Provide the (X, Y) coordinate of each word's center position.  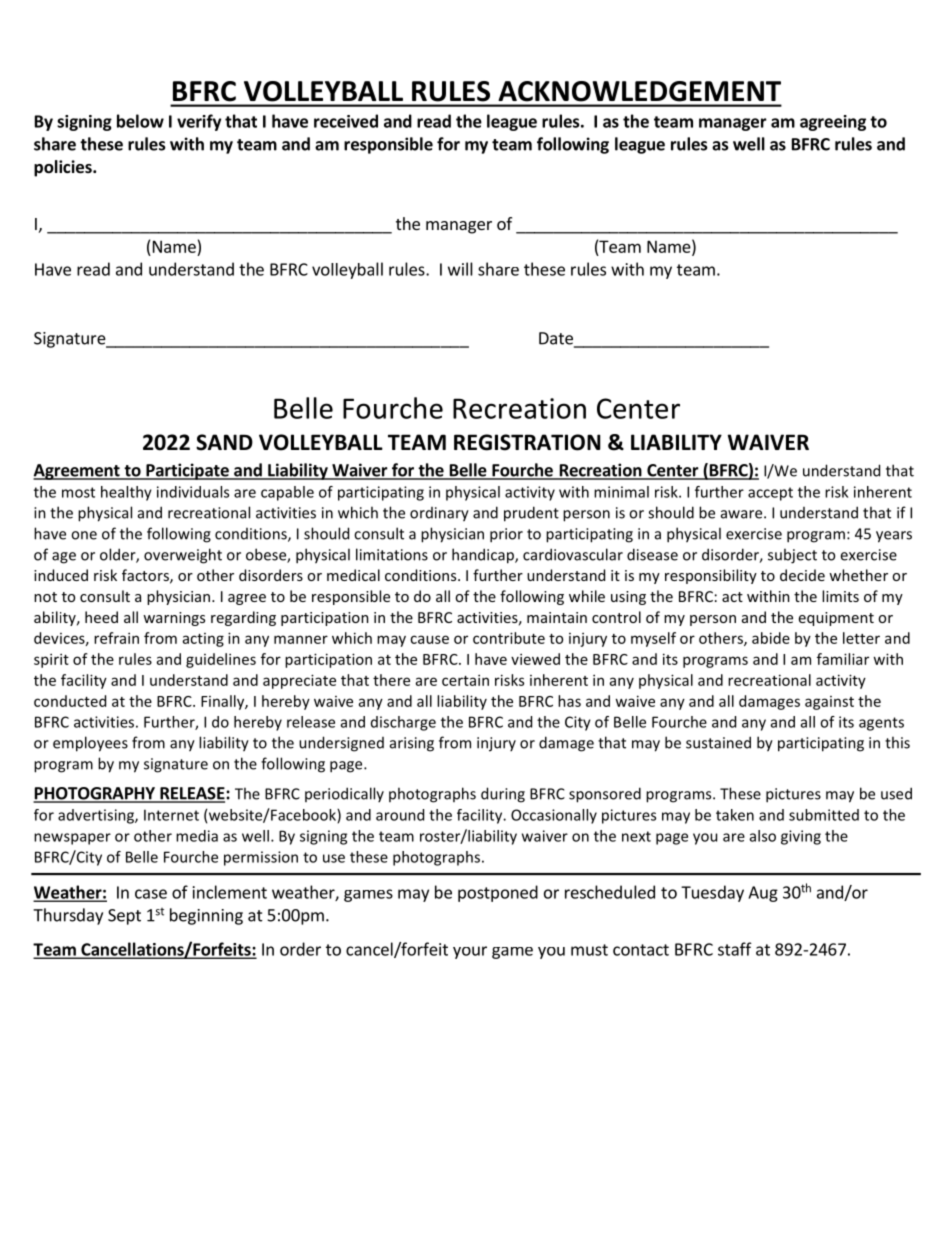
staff (735, 949)
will (460, 269)
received (346, 121)
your (470, 952)
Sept (124, 917)
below (140, 121)
